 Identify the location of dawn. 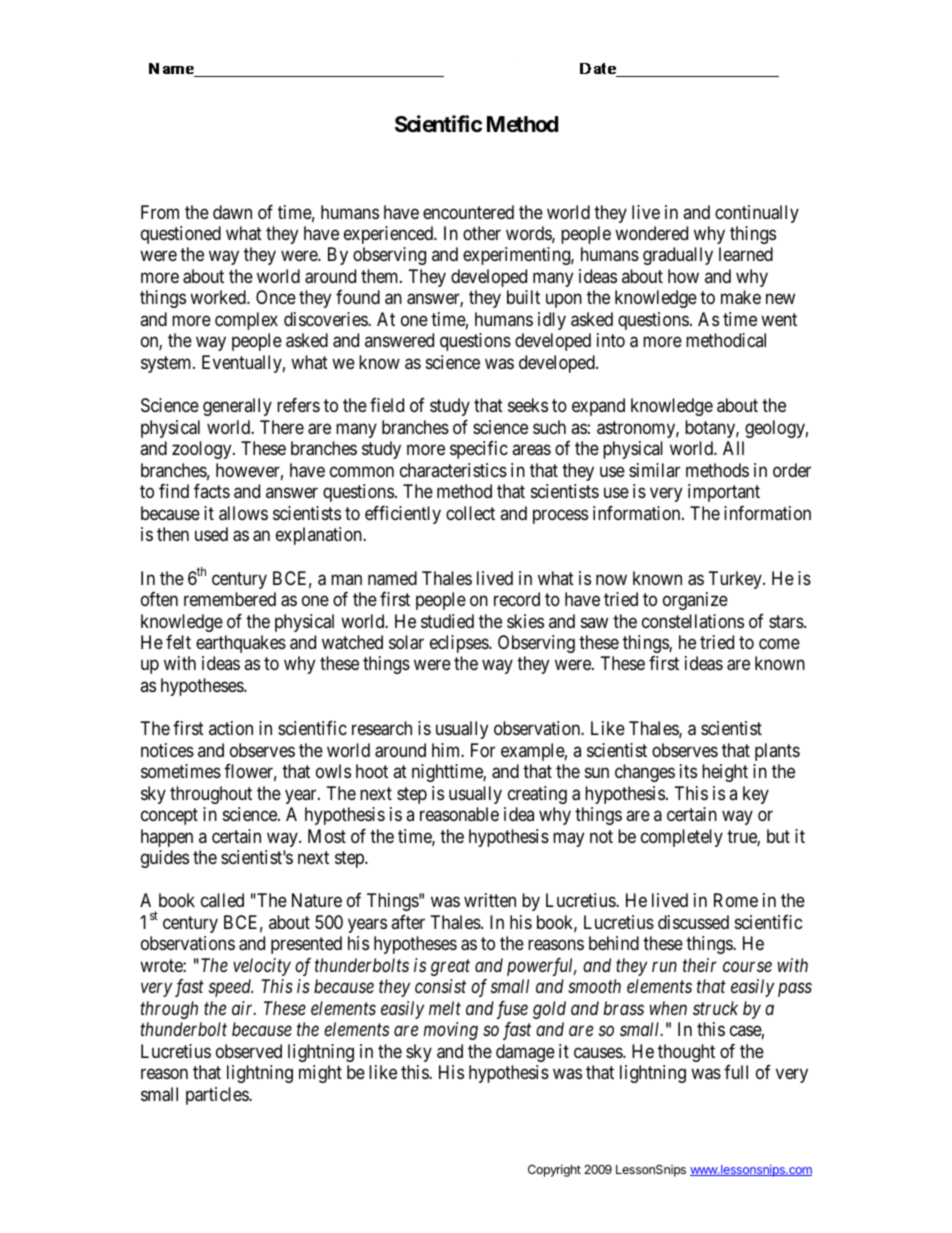
(232, 212).
